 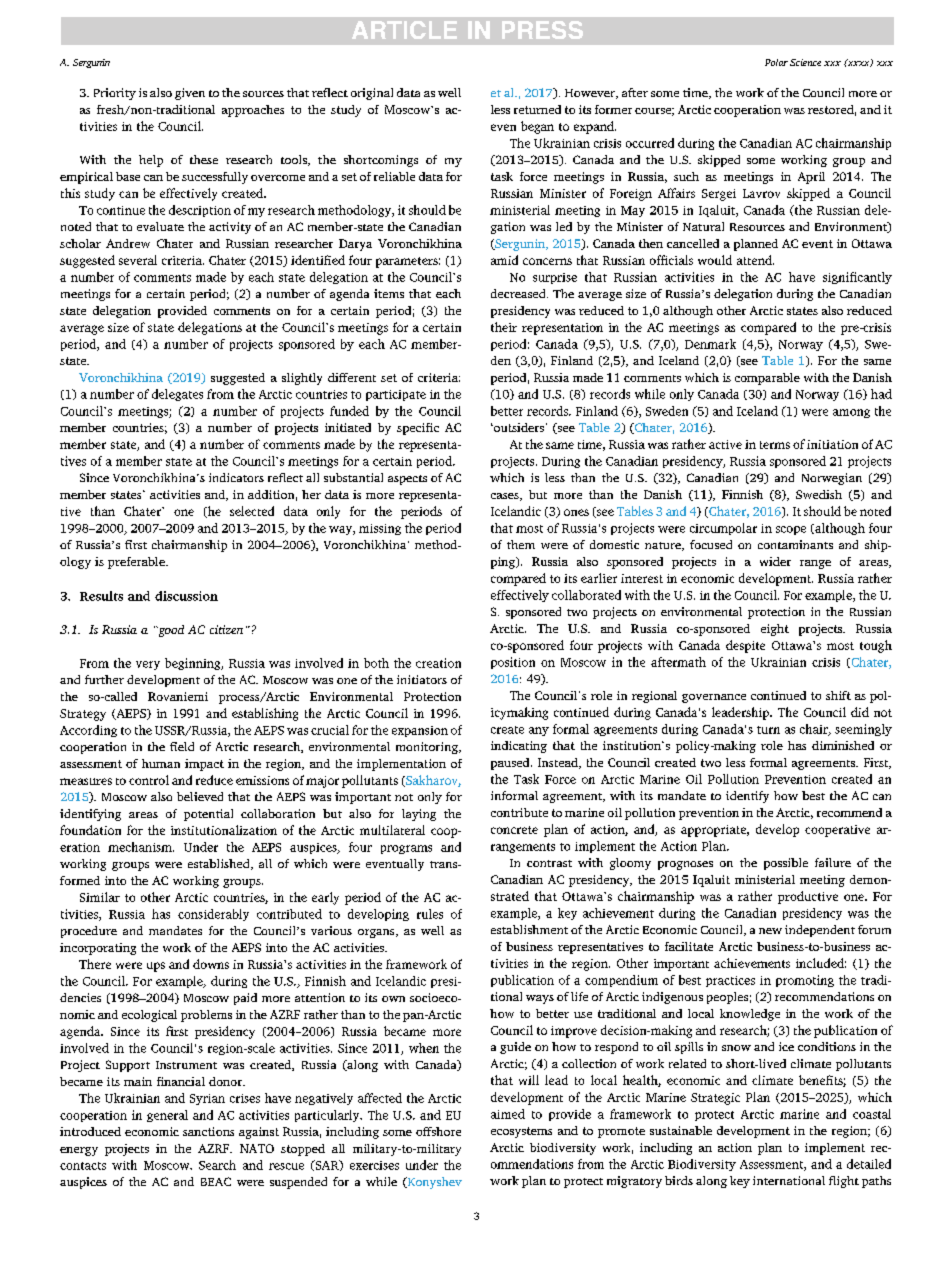 What do you see at coordinates (805, 62) in the page?
I see `Science` at bounding box center [805, 62].
